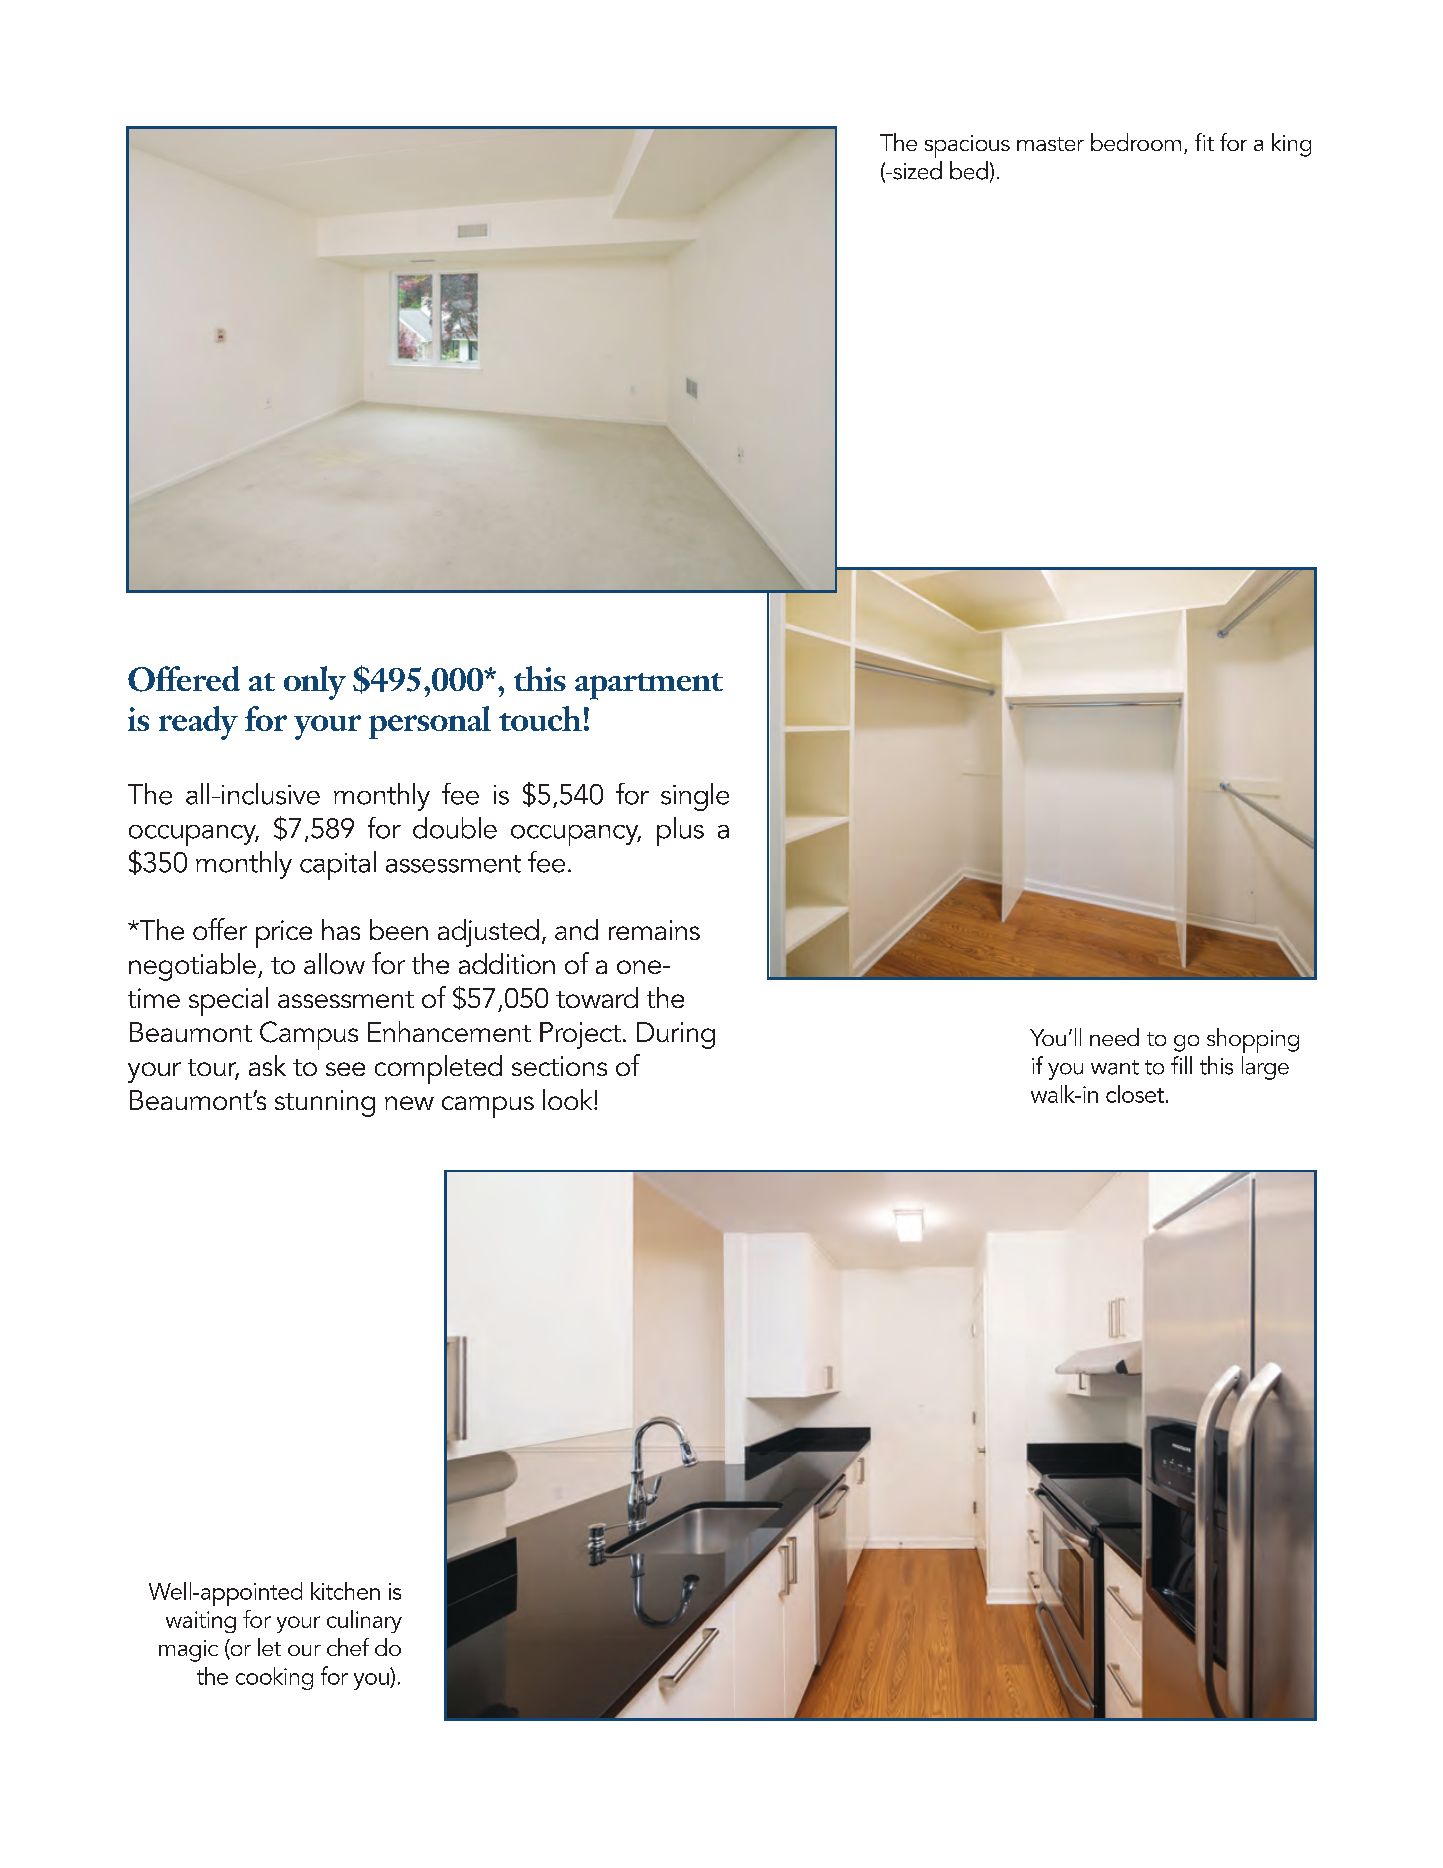 Image resolution: width=1443 pixels, height=1868 pixels. I want to click on sized, so click(916, 170).
